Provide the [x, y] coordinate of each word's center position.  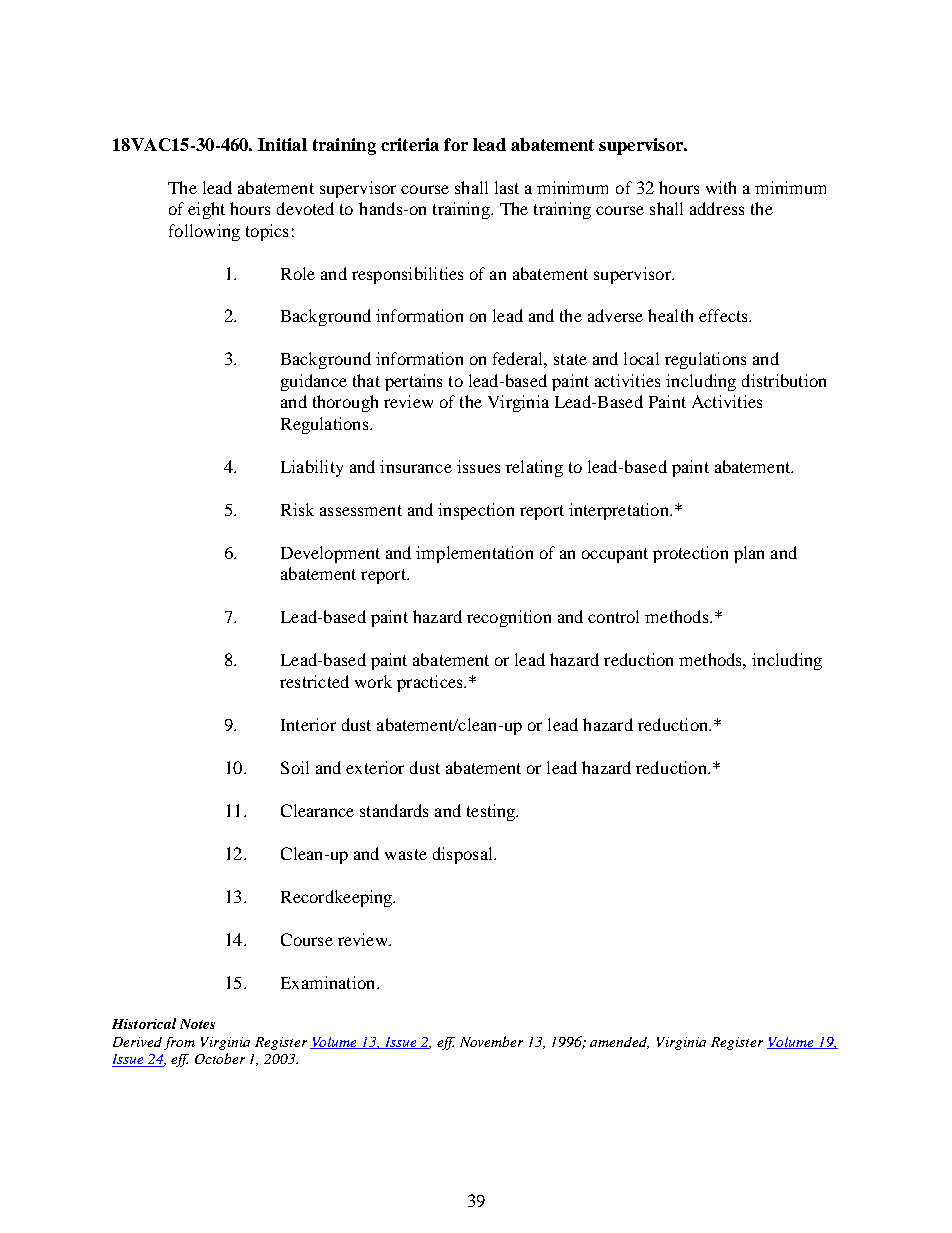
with [721, 187]
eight [206, 210]
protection [690, 554]
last [507, 187]
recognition [509, 618]
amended [619, 1043]
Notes [197, 1024]
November [491, 1041]
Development [330, 554]
